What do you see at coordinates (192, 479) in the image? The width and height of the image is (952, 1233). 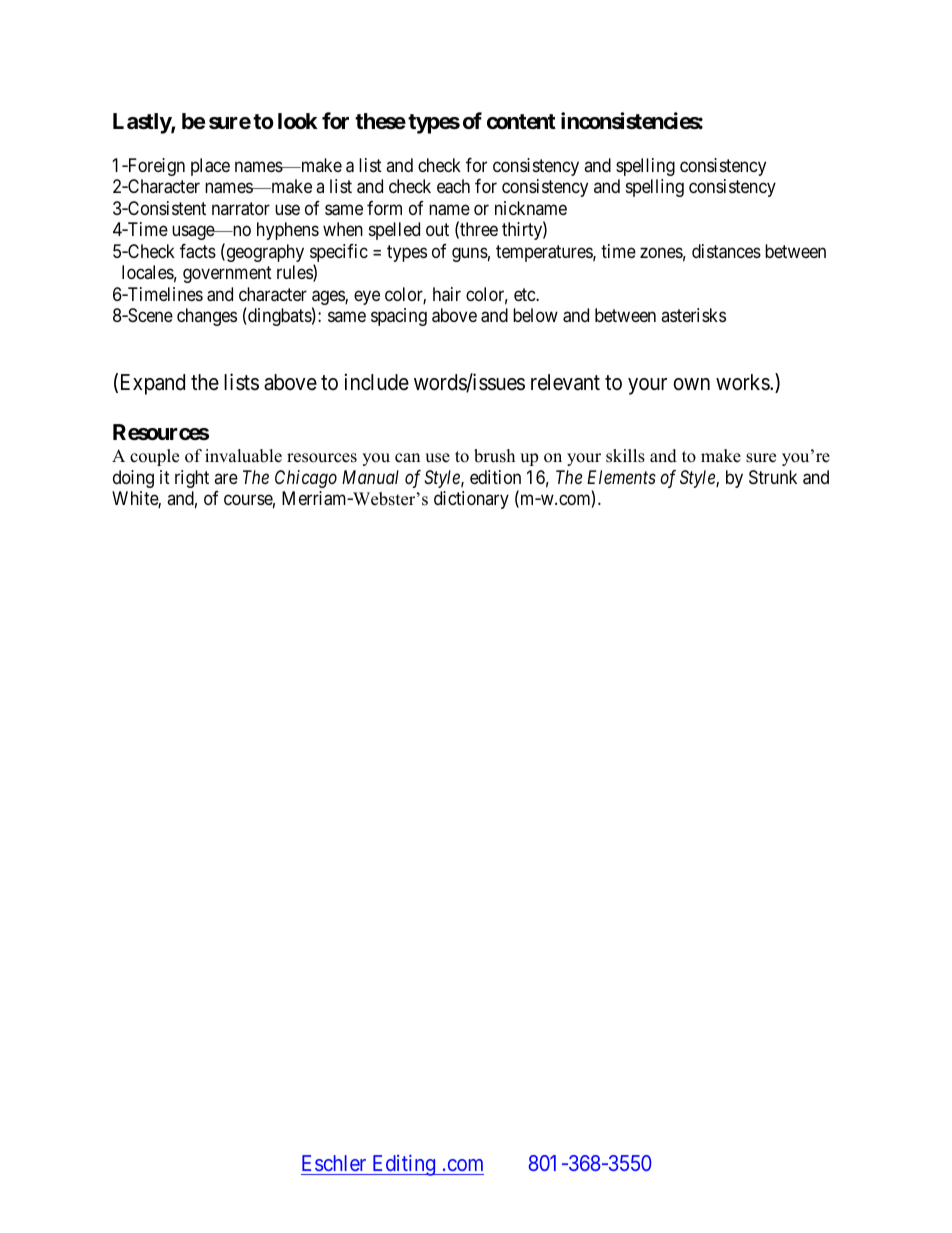 I see `right` at bounding box center [192, 479].
